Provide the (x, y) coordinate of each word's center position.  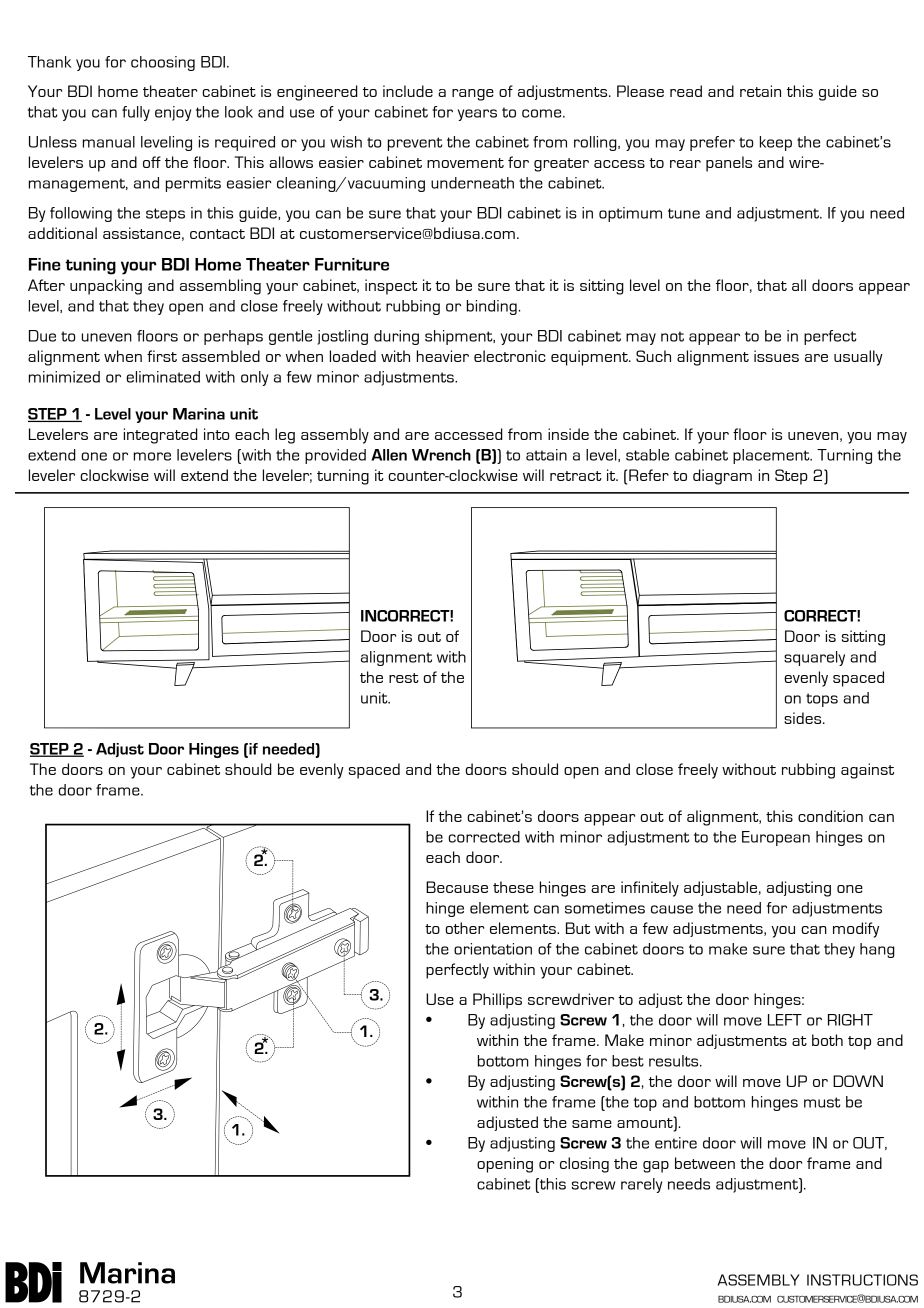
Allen (389, 455)
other (464, 928)
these (513, 887)
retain (760, 91)
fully (136, 113)
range (473, 95)
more (152, 456)
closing (584, 1165)
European (776, 838)
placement (772, 456)
